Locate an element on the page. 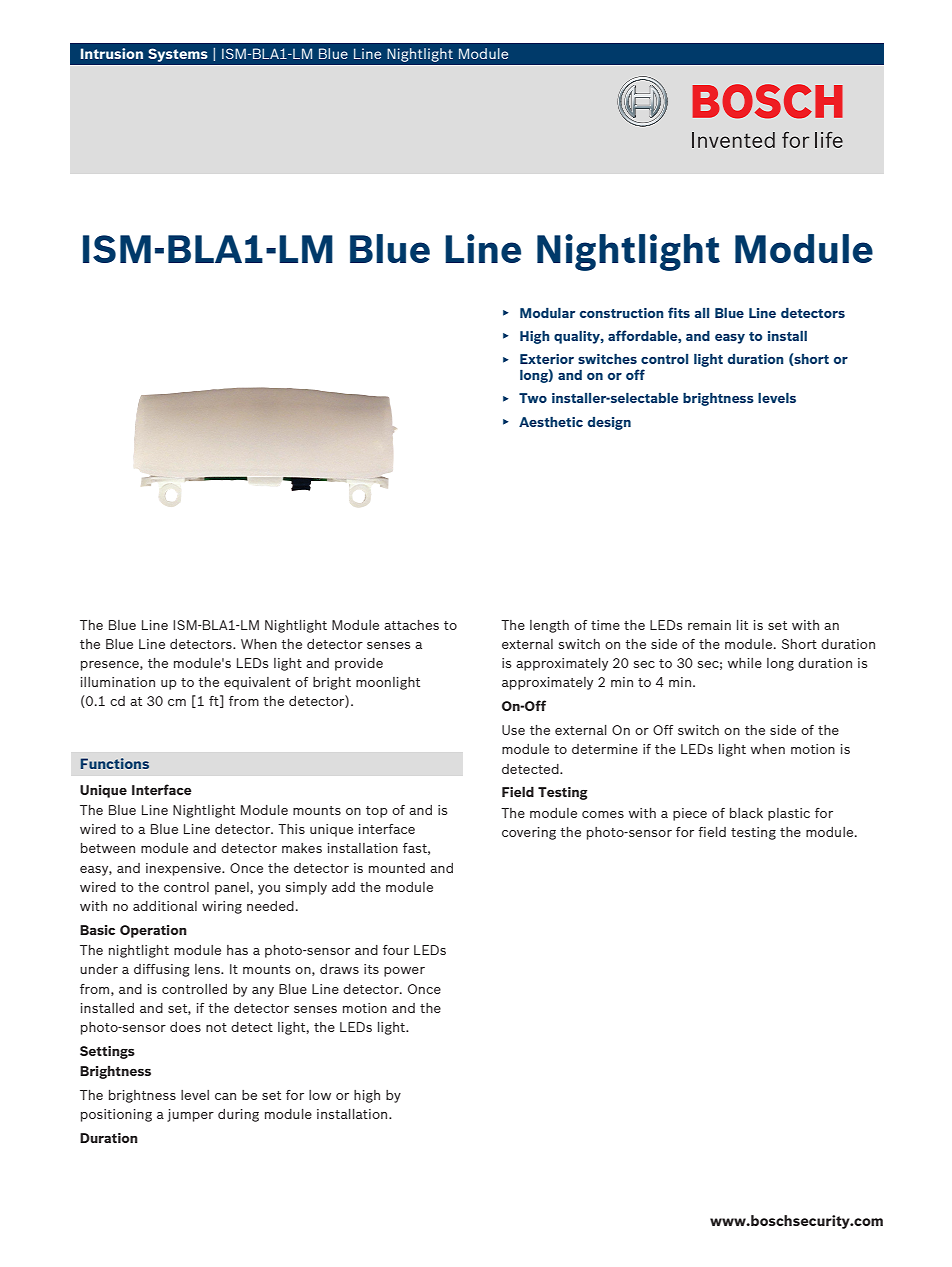  inexpensive is located at coordinates (184, 869).
